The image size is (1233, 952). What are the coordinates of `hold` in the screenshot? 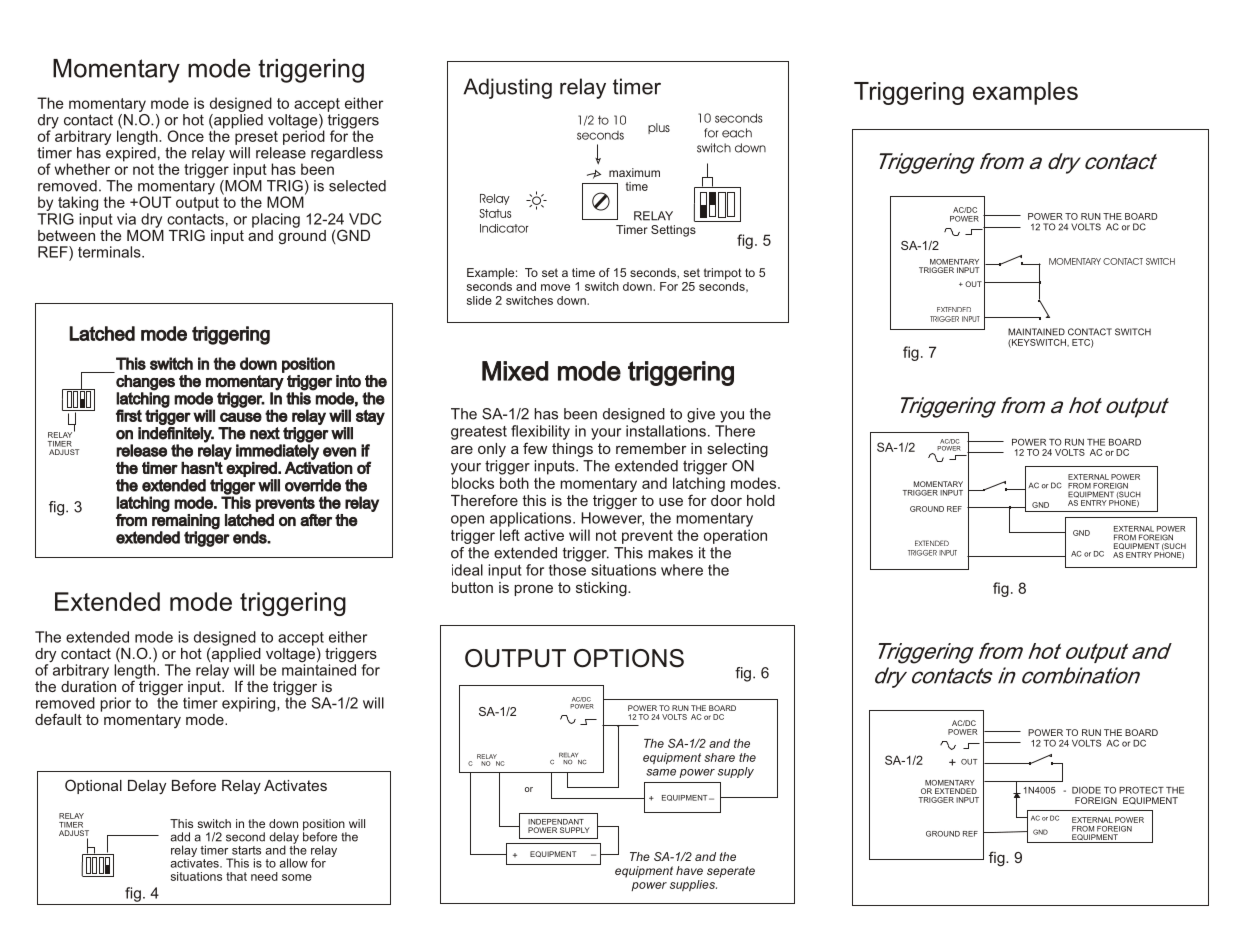 It's located at (761, 500).
